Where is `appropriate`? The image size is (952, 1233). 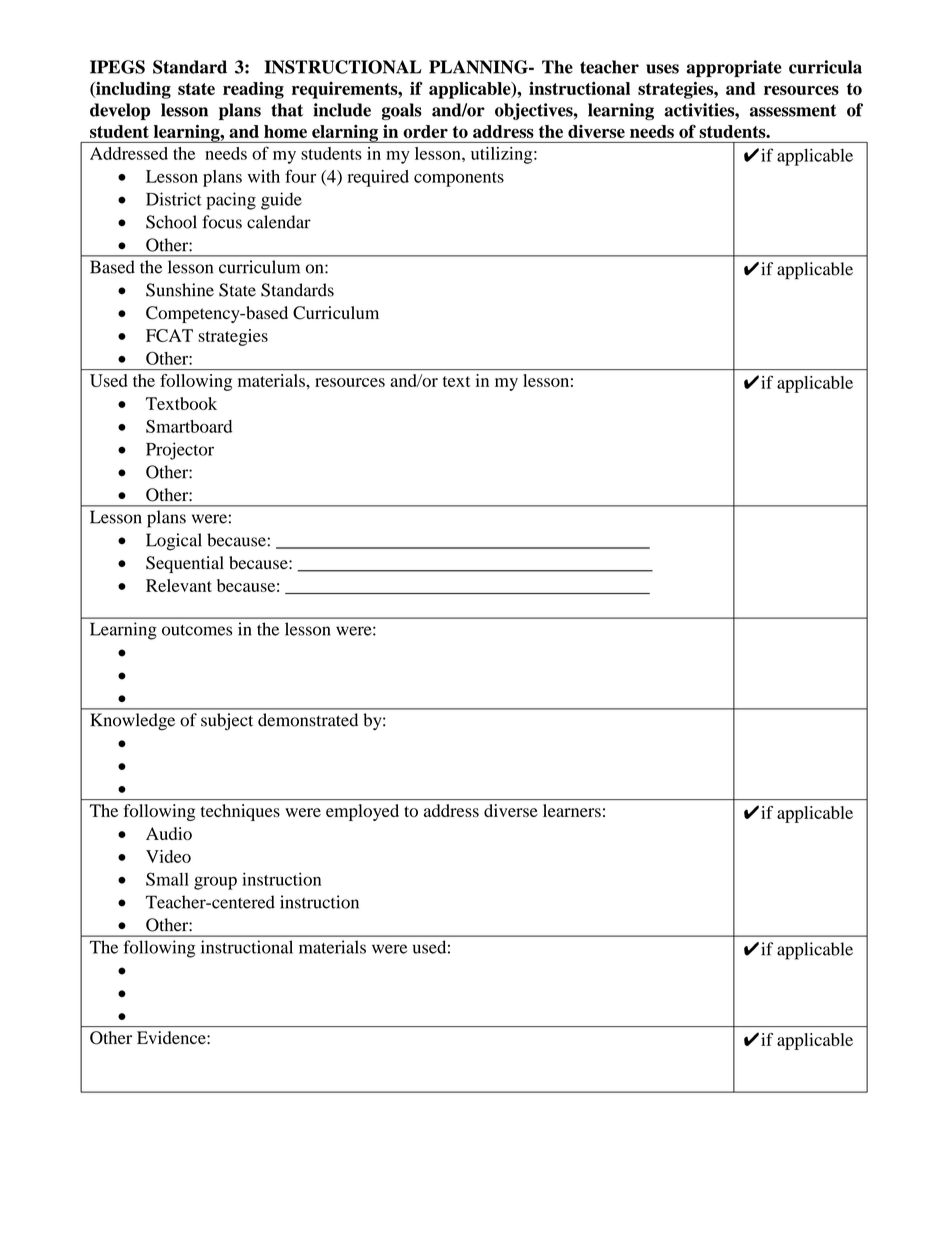
appropriate is located at coordinates (734, 68).
